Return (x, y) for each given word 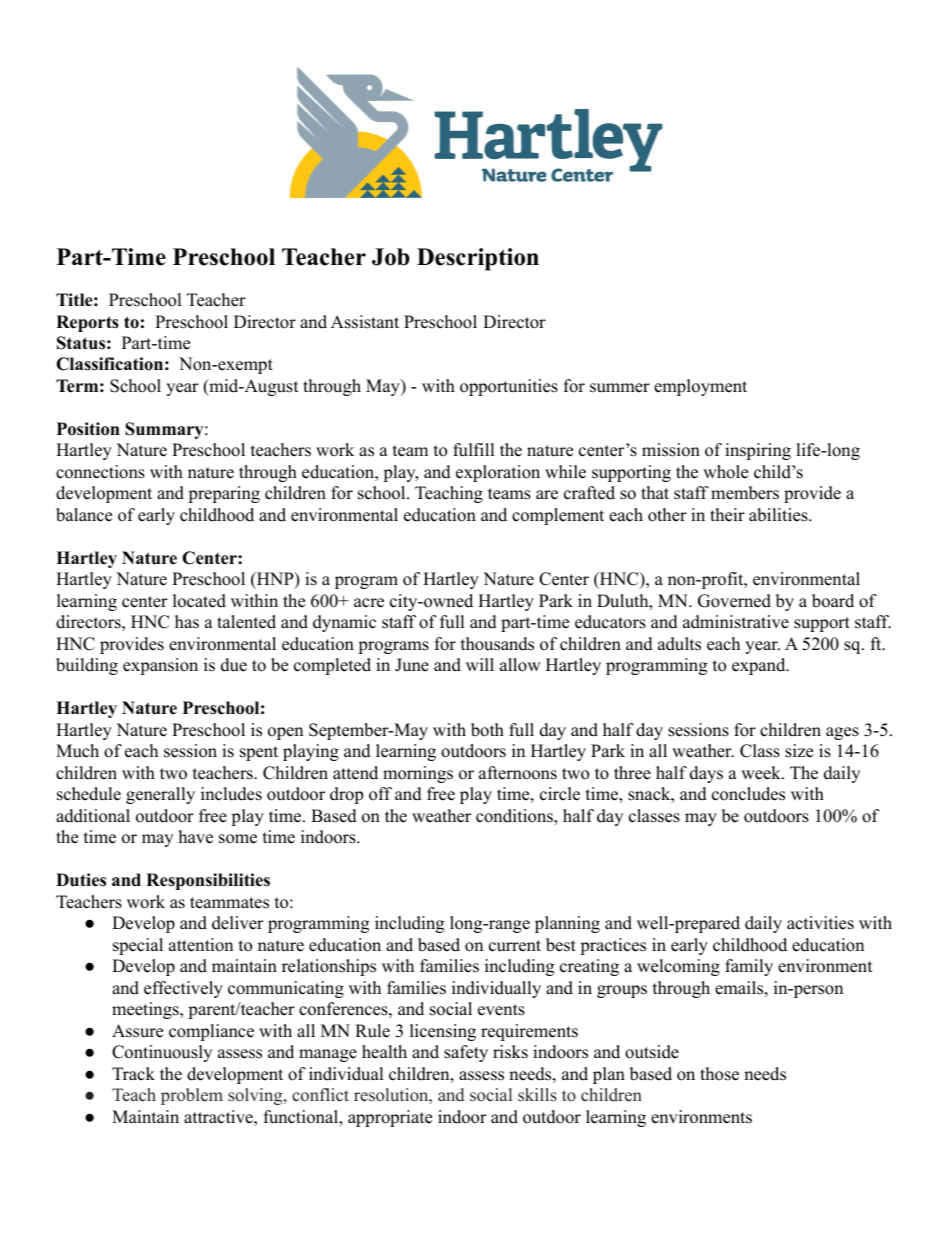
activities (820, 923)
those (719, 1074)
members (745, 493)
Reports (87, 323)
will (480, 664)
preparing (224, 494)
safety (466, 1053)
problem (192, 1096)
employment (700, 387)
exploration (498, 473)
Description (478, 259)
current (515, 946)
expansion (160, 666)
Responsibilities (208, 881)
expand (759, 666)
